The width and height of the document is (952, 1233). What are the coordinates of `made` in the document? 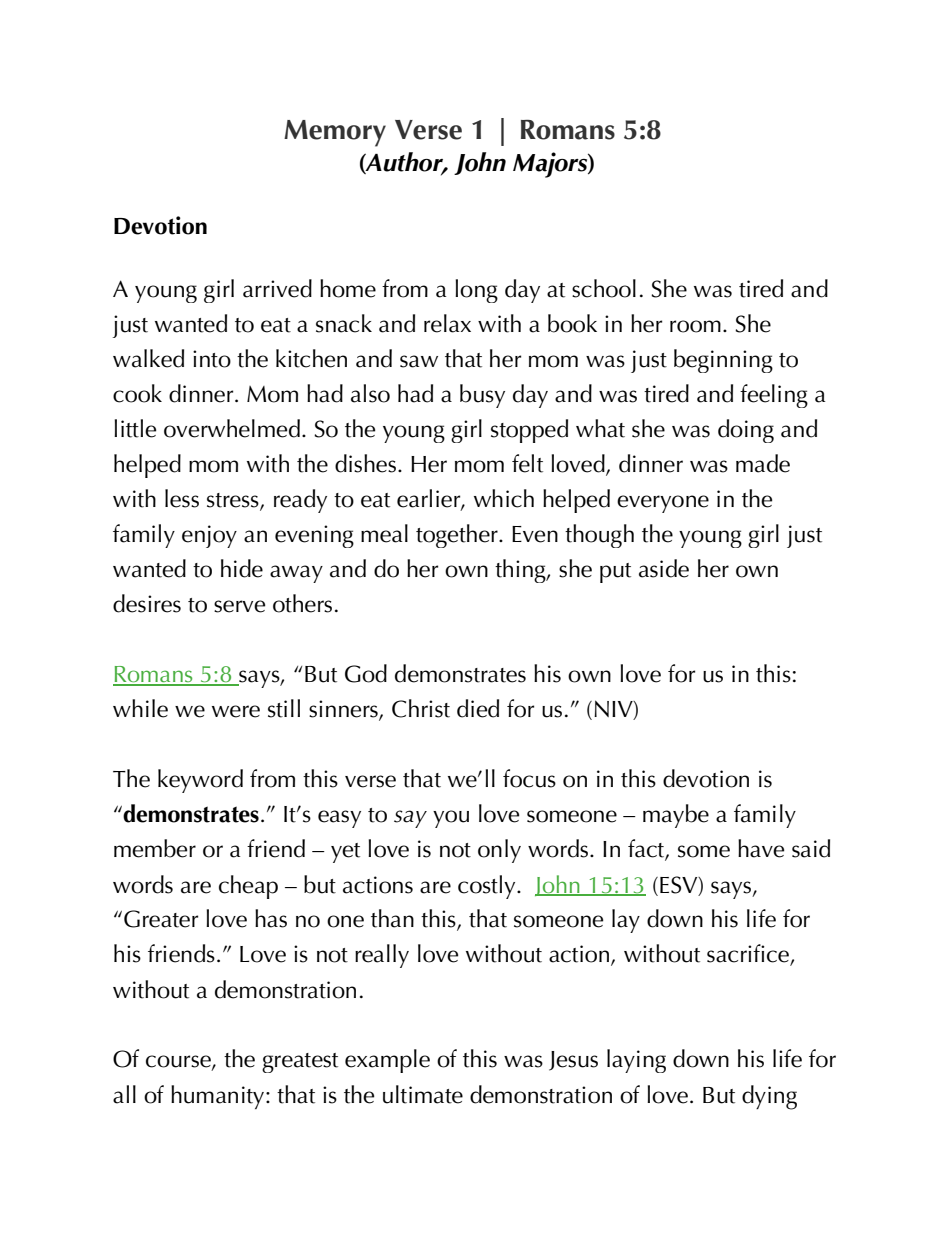 It's located at (763, 463).
